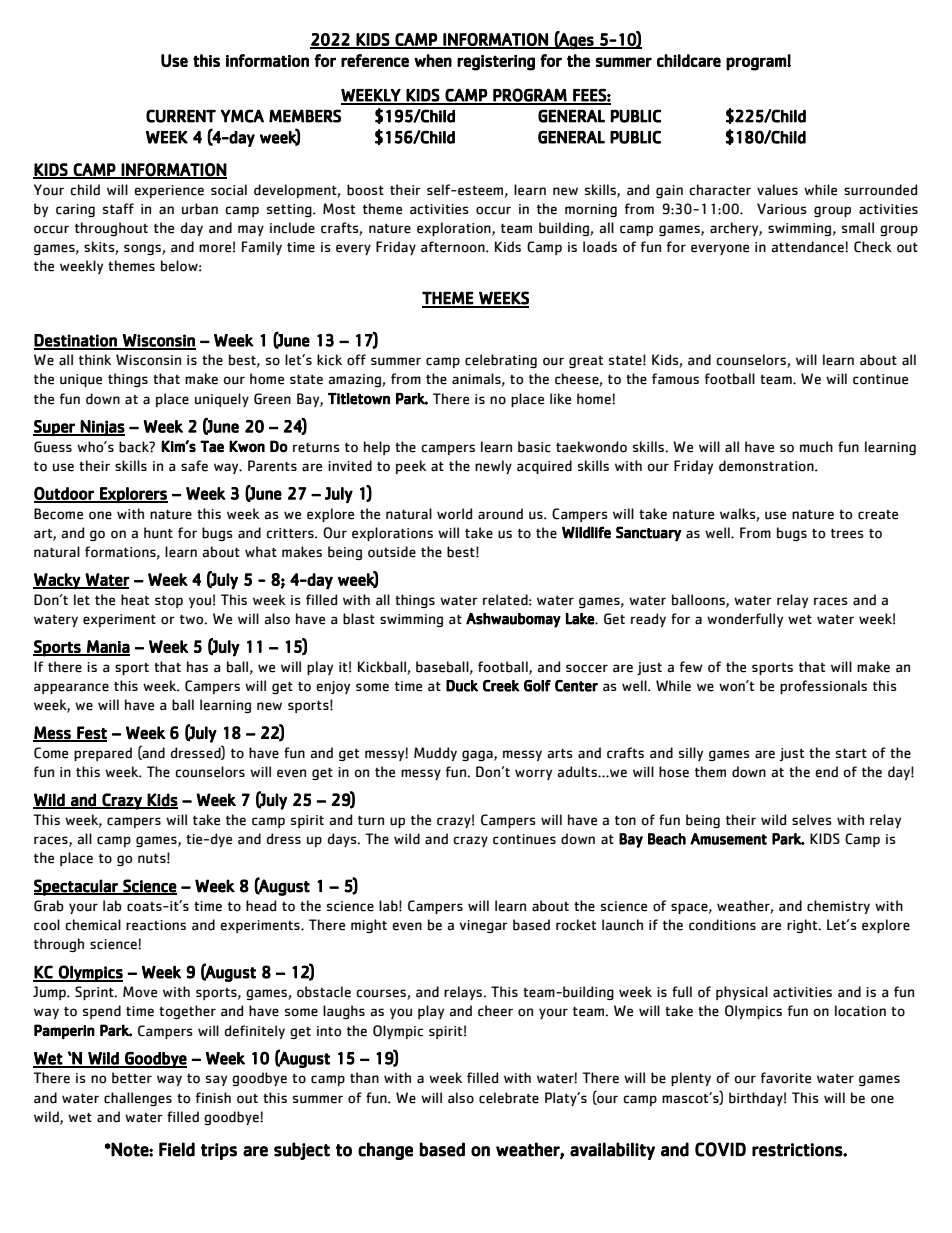  Describe the element at coordinates (798, 1150) in the screenshot. I see `restrictions` at that location.
